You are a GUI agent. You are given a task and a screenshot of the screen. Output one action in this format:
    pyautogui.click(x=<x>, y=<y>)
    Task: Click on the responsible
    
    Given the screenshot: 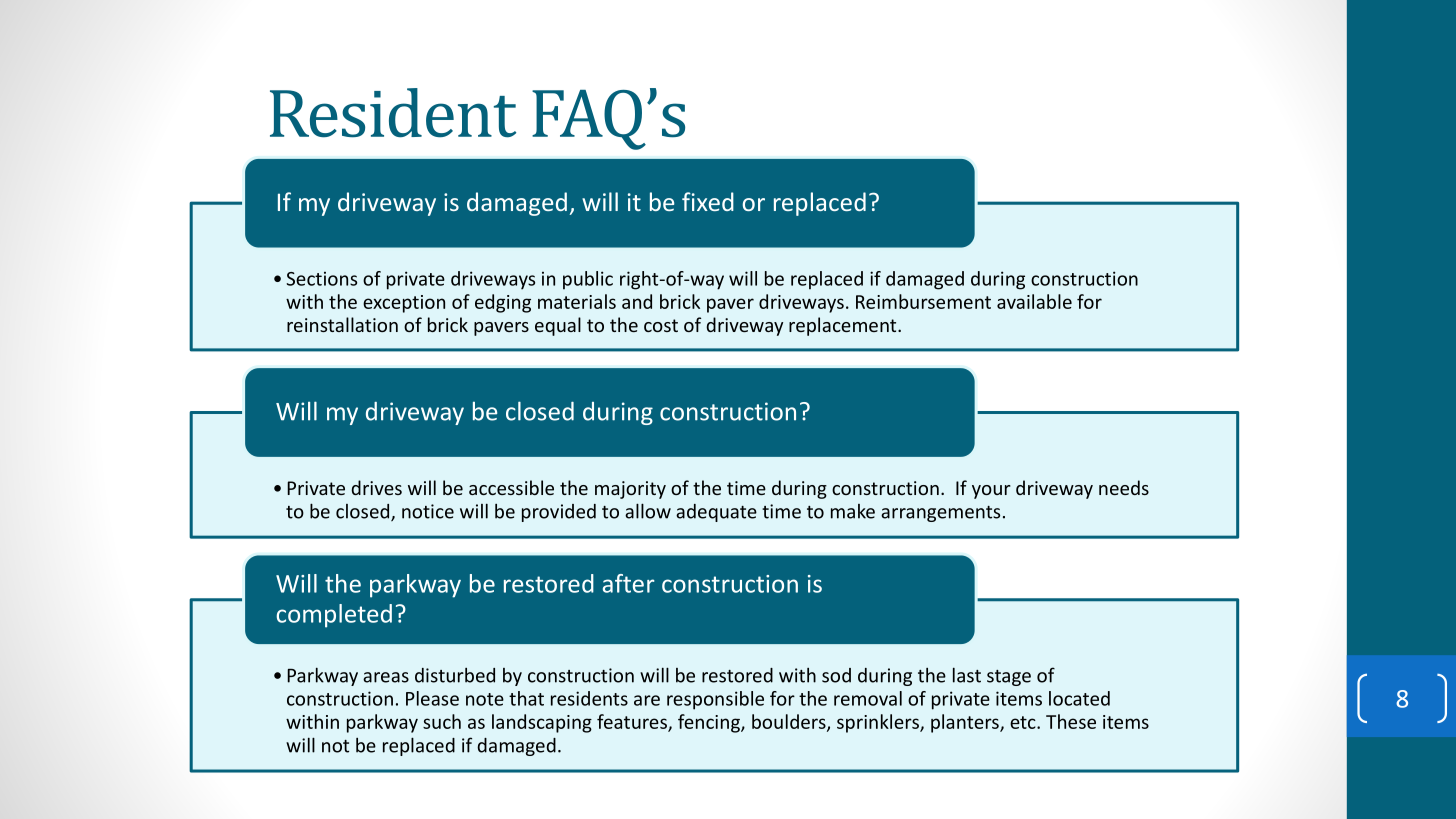 What is the action you would take?
    pyautogui.click(x=715, y=700)
